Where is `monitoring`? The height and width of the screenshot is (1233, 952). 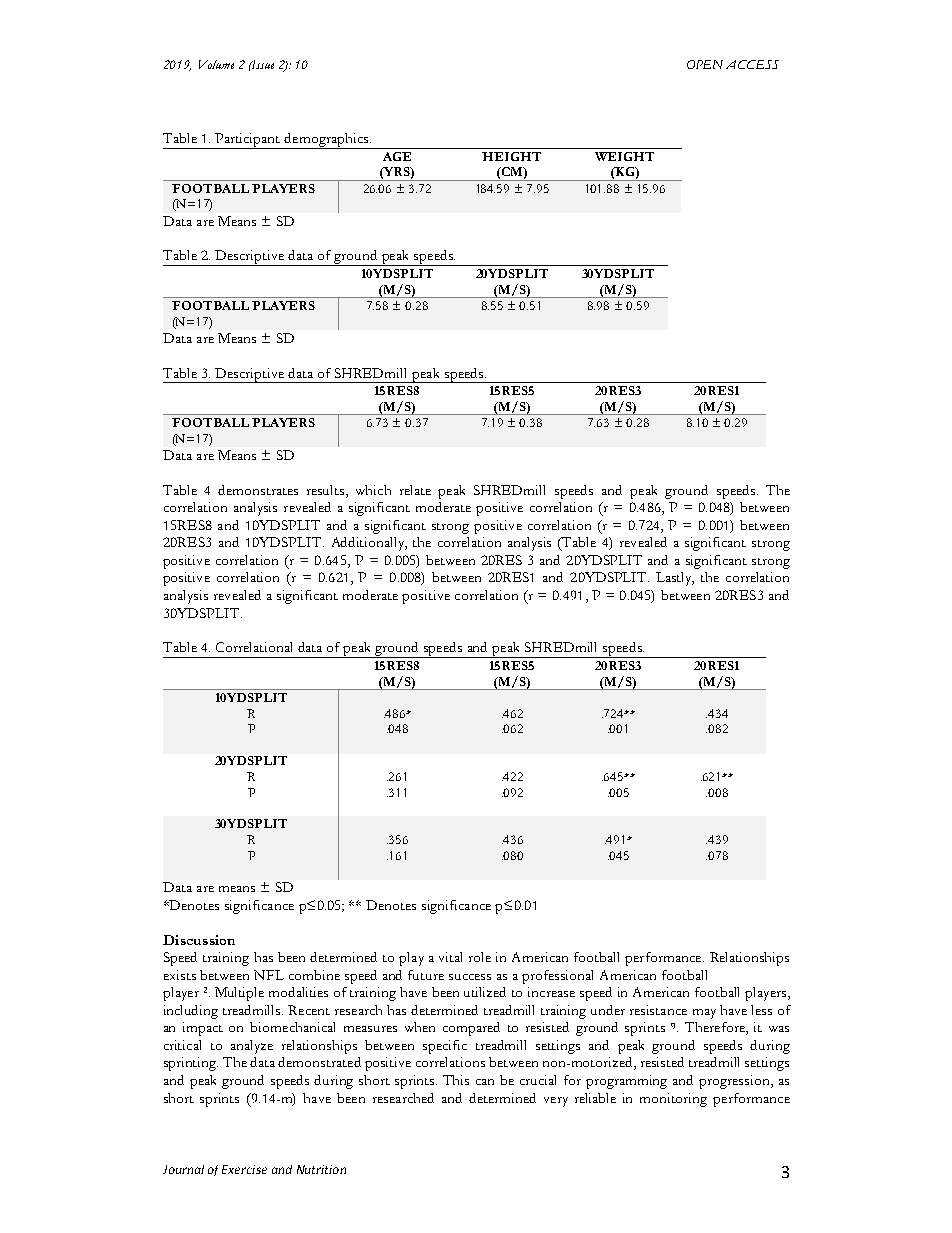
monitoring is located at coordinates (673, 1100).
